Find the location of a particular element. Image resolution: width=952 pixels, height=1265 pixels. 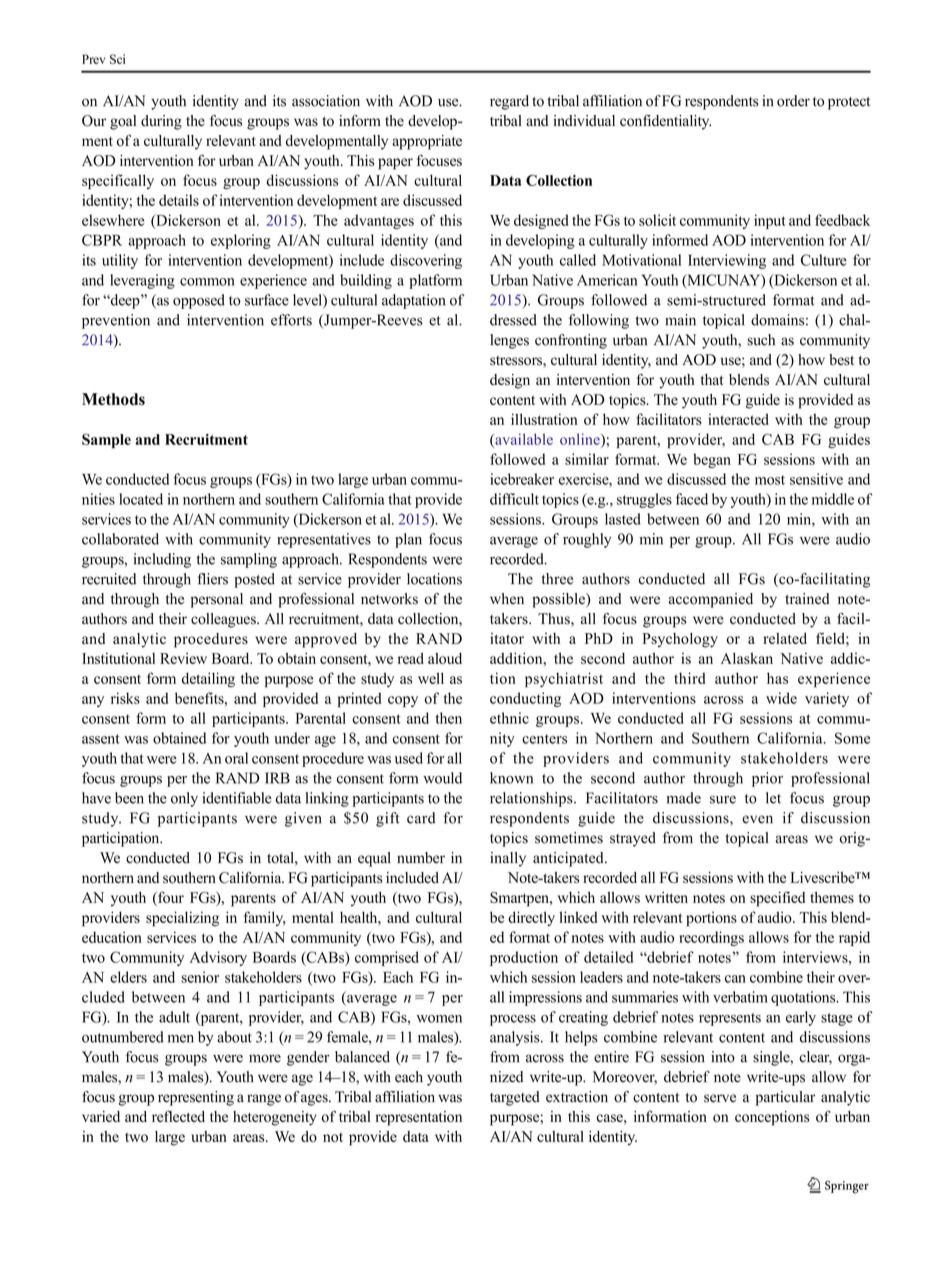

order is located at coordinates (793, 101).
